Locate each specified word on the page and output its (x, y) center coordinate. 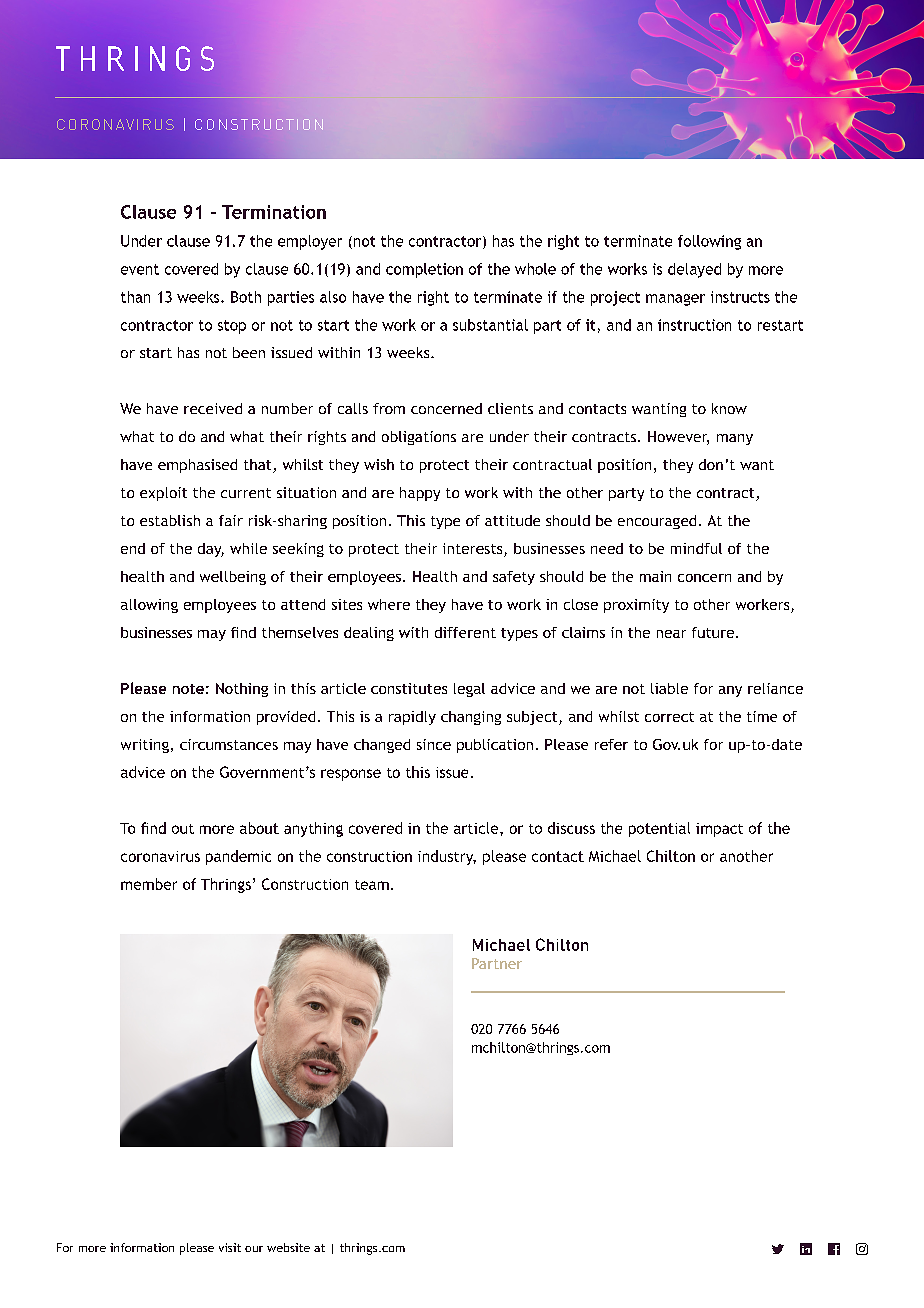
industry (447, 857)
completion (424, 270)
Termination (274, 212)
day (211, 550)
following (709, 242)
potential (659, 829)
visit (230, 1247)
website (288, 1247)
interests (474, 550)
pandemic (238, 857)
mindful (696, 548)
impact (719, 830)
